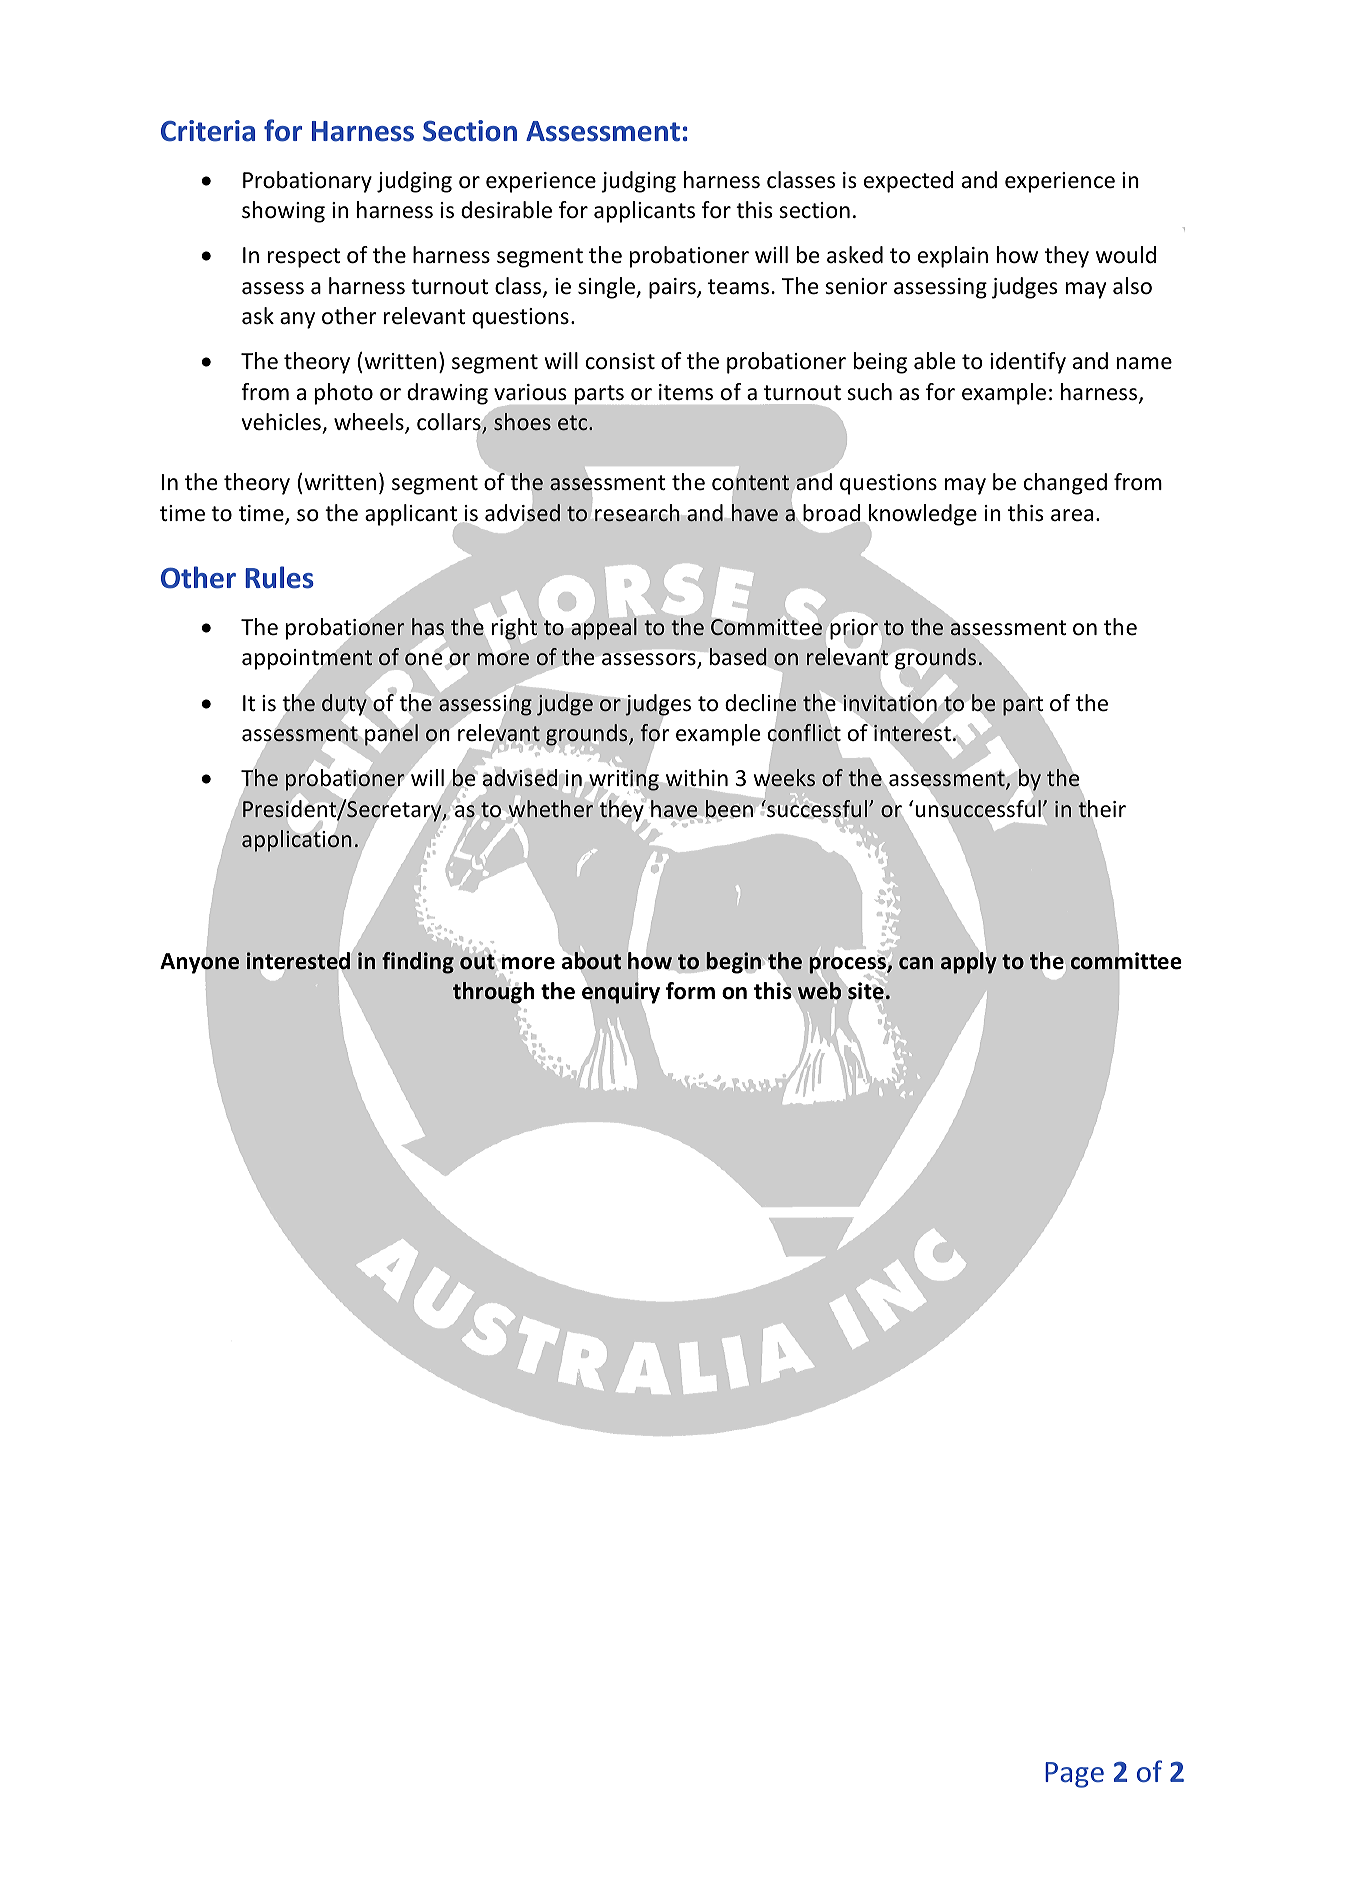 The image size is (1345, 1902). What do you see at coordinates (307, 182) in the page?
I see `Probationary` at bounding box center [307, 182].
